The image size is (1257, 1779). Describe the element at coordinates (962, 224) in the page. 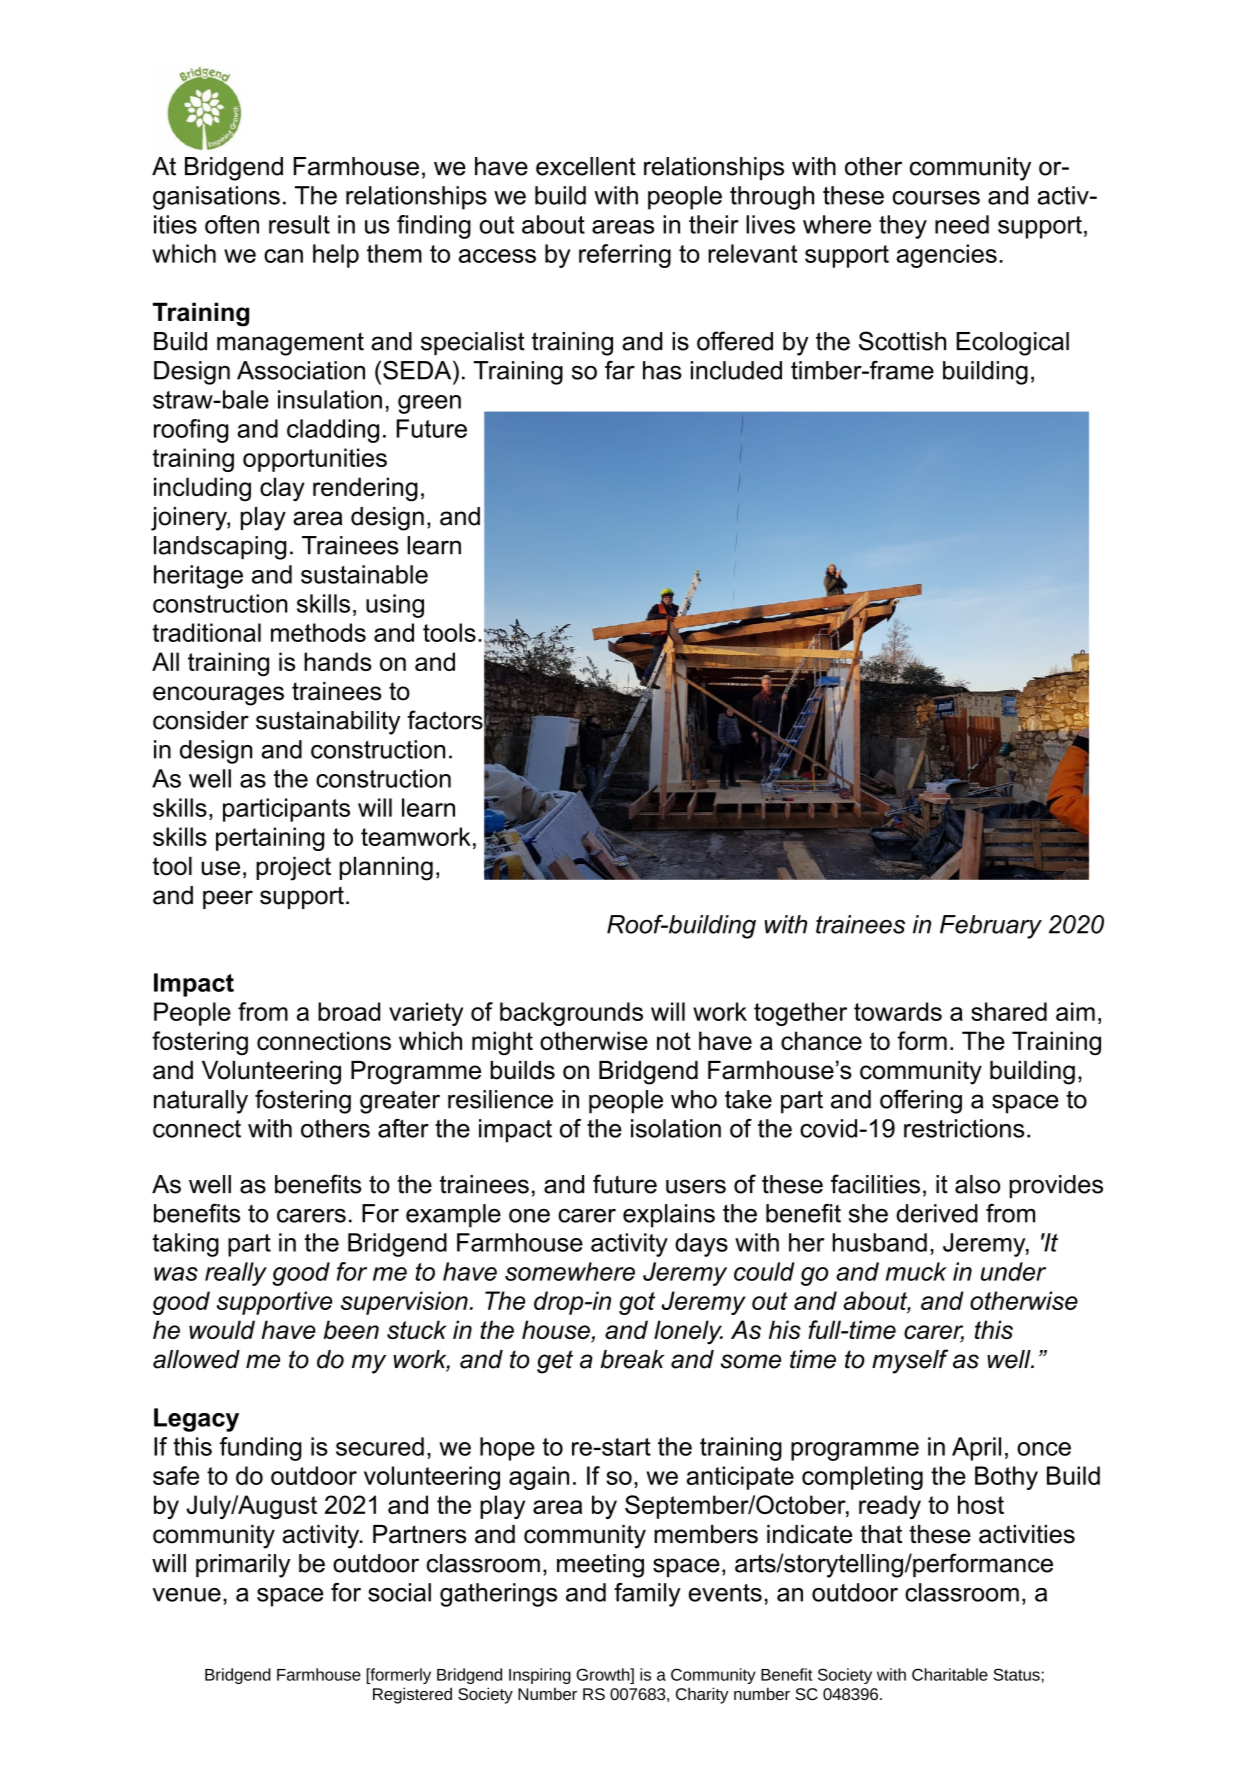

I see `need` at that location.
